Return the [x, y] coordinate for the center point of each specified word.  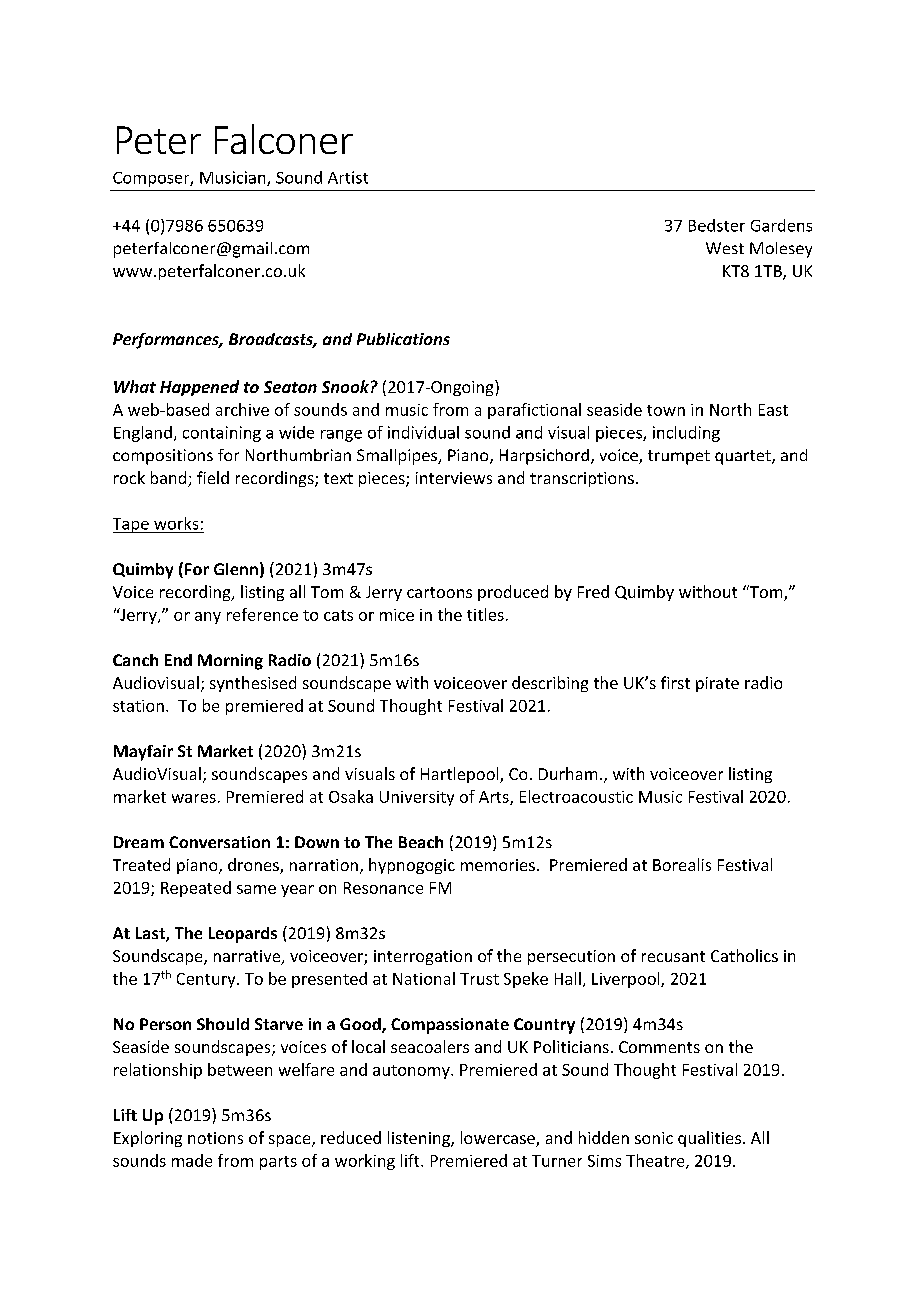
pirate [717, 684]
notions [215, 1138]
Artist [348, 177]
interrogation [423, 957]
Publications [403, 339]
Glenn [236, 569]
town [666, 410]
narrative [248, 957]
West [725, 248]
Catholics [744, 955]
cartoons [439, 592]
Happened [199, 388]
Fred [593, 591]
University [417, 798]
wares [194, 798]
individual [423, 432]
